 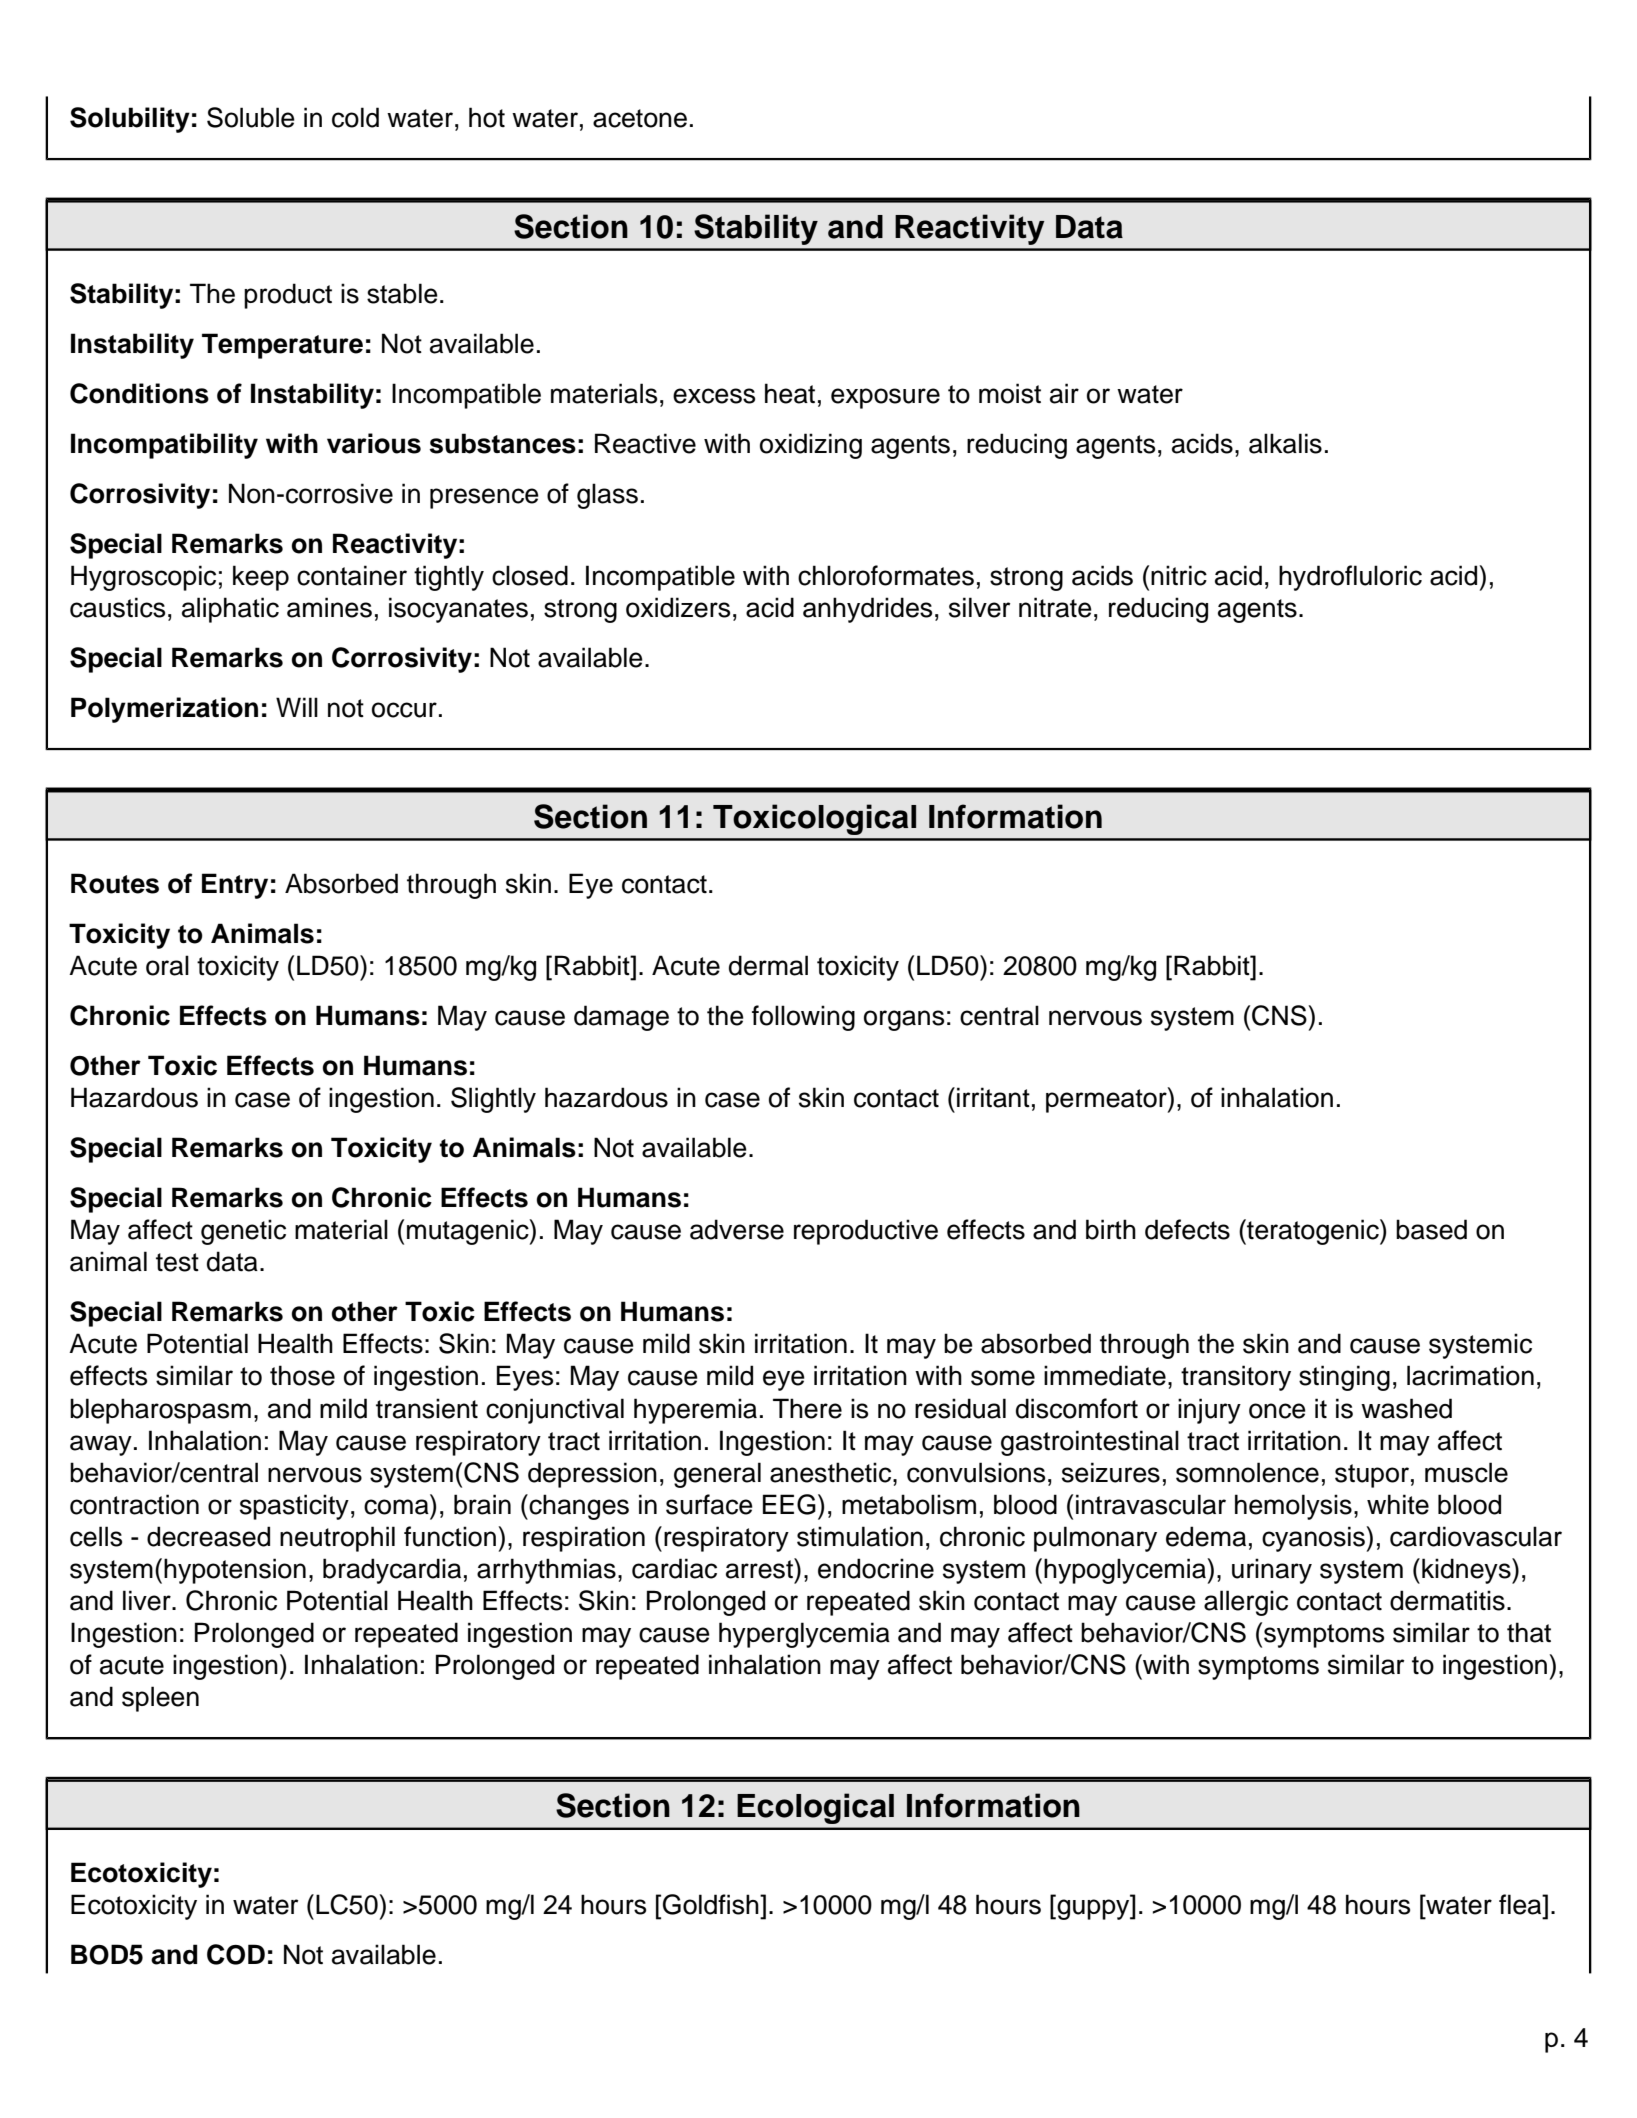 I want to click on flea, so click(x=1521, y=1904).
